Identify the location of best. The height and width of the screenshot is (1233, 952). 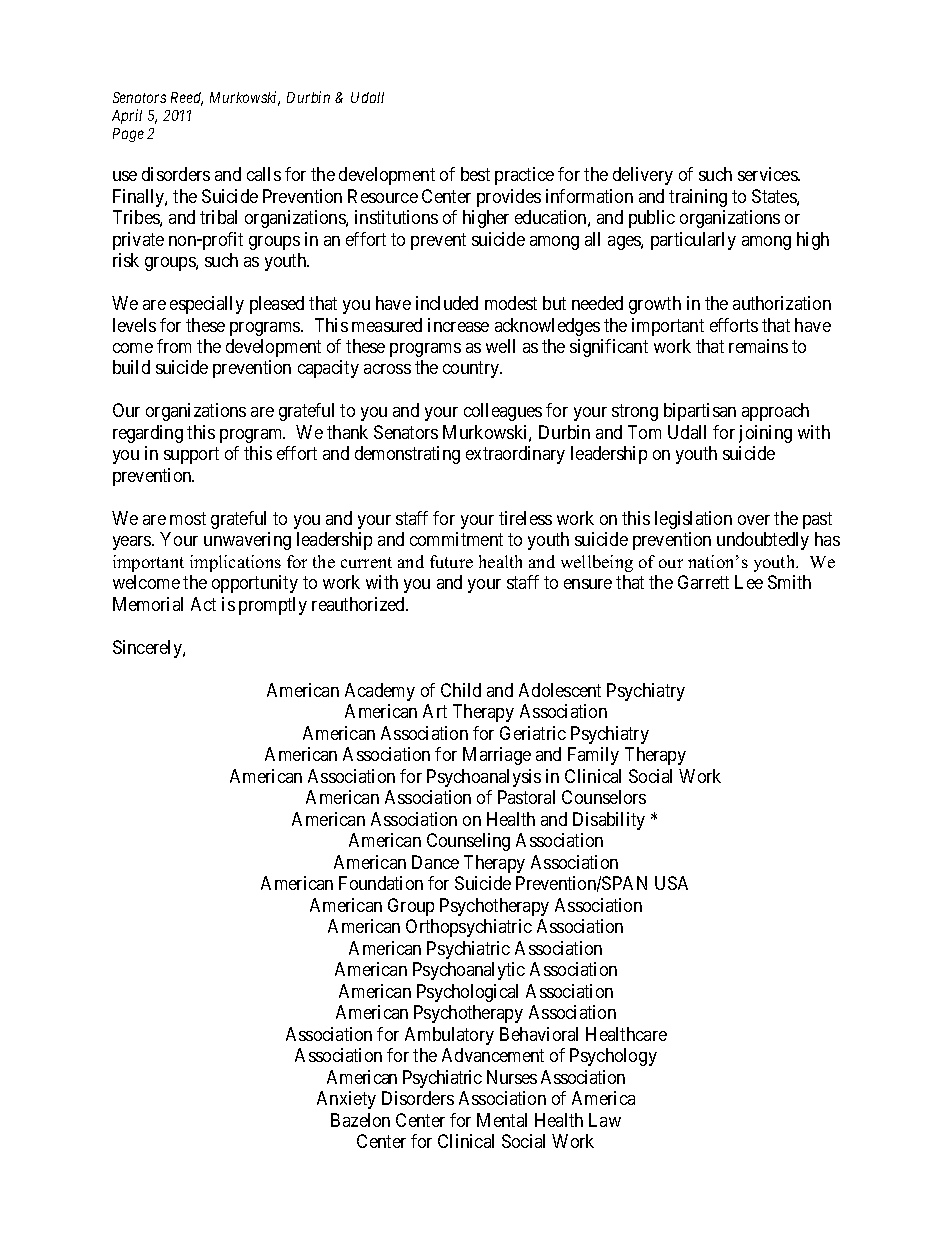
(475, 174).
